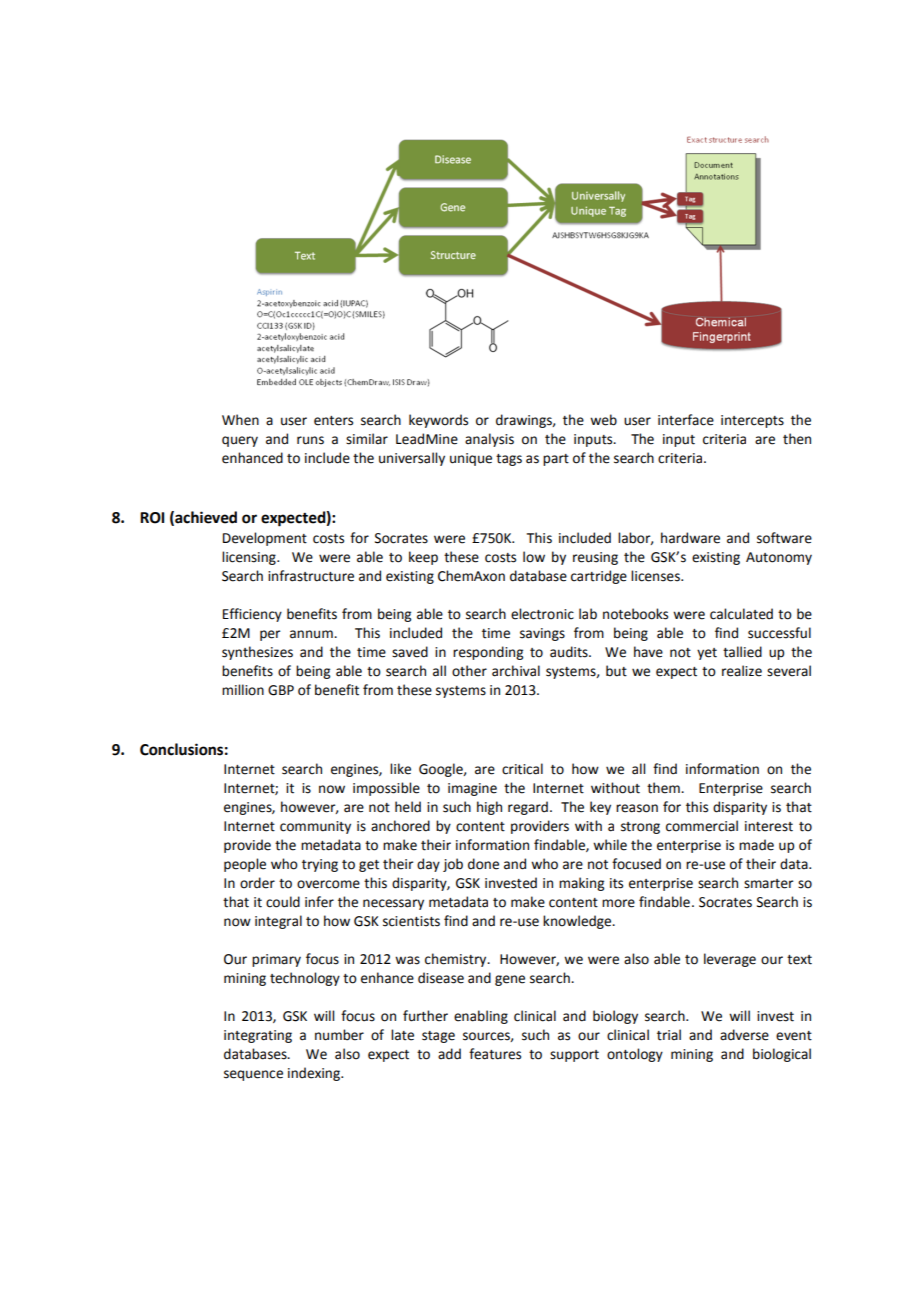 The image size is (924, 1308). I want to click on analysis, so click(489, 440).
